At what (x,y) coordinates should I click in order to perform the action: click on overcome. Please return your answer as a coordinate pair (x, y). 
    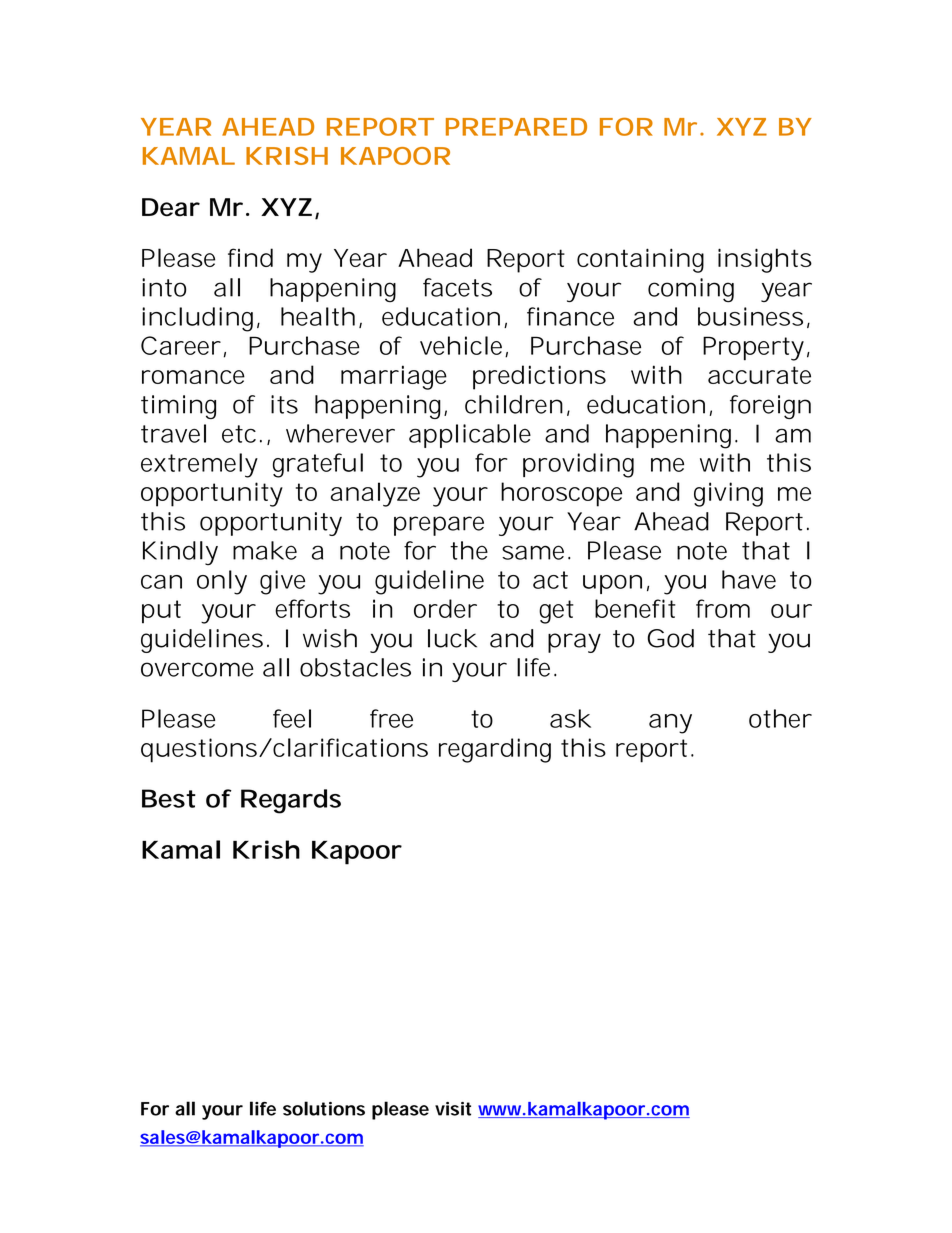
    Looking at the image, I should click on (197, 669).
